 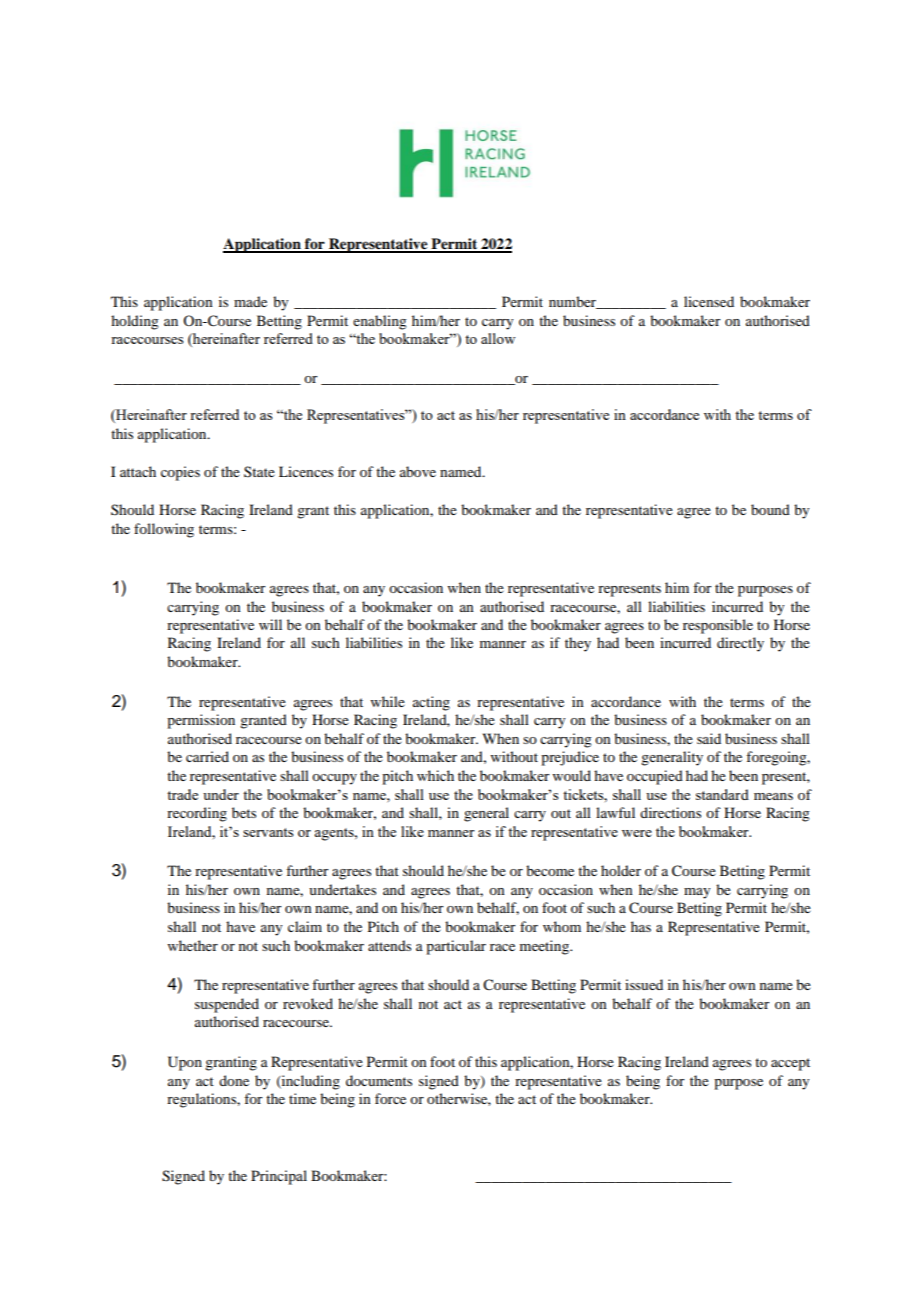 What do you see at coordinates (498, 338) in the screenshot?
I see `allow` at bounding box center [498, 338].
